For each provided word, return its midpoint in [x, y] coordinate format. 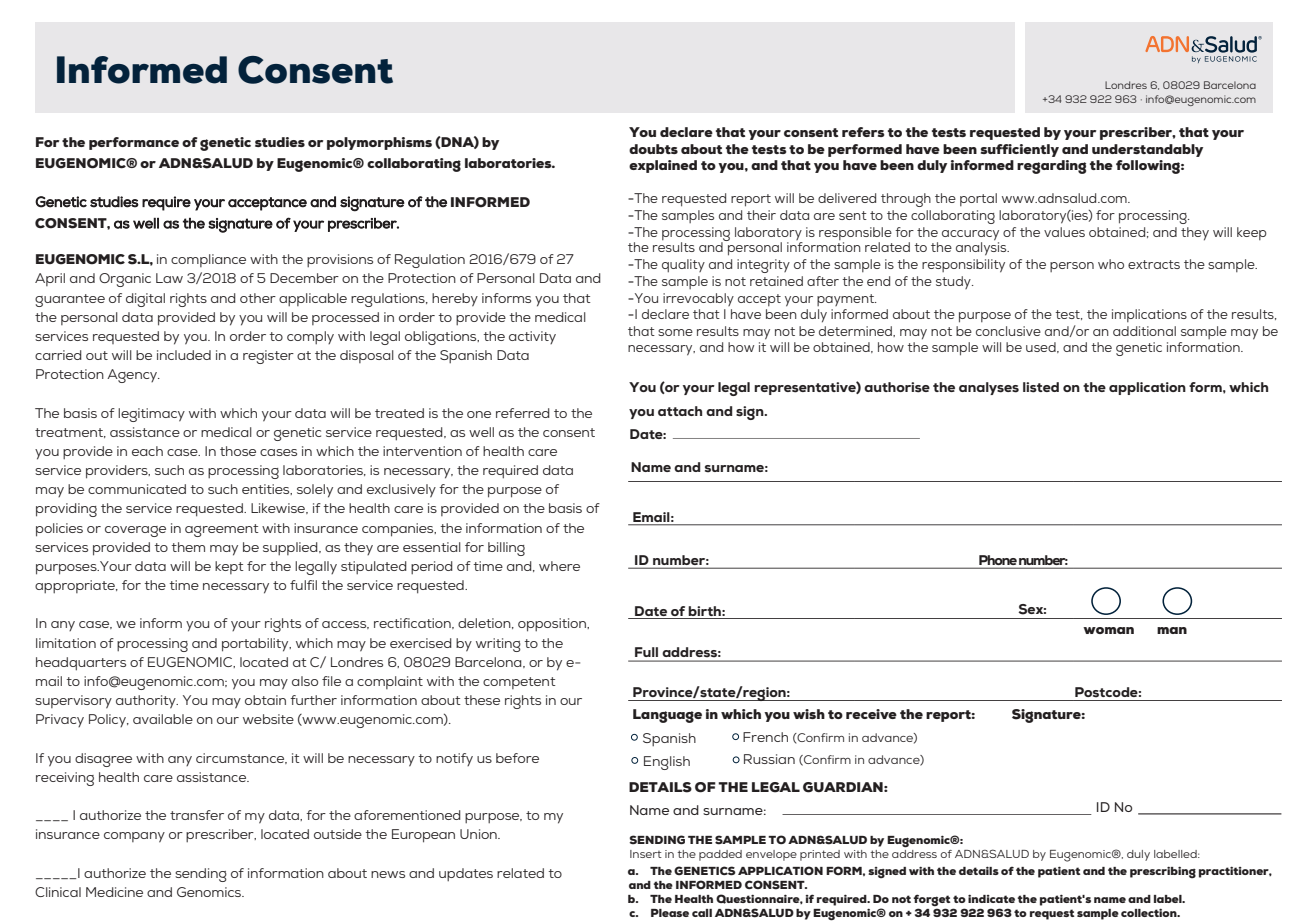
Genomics [210, 892]
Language [667, 716]
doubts [653, 149]
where [559, 566]
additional [1144, 331]
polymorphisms [379, 143]
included [184, 355]
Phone [998, 560]
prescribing [1163, 872]
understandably [1147, 150]
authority [147, 702]
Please [670, 913]
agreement [222, 530]
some [675, 332]
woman [1108, 630]
